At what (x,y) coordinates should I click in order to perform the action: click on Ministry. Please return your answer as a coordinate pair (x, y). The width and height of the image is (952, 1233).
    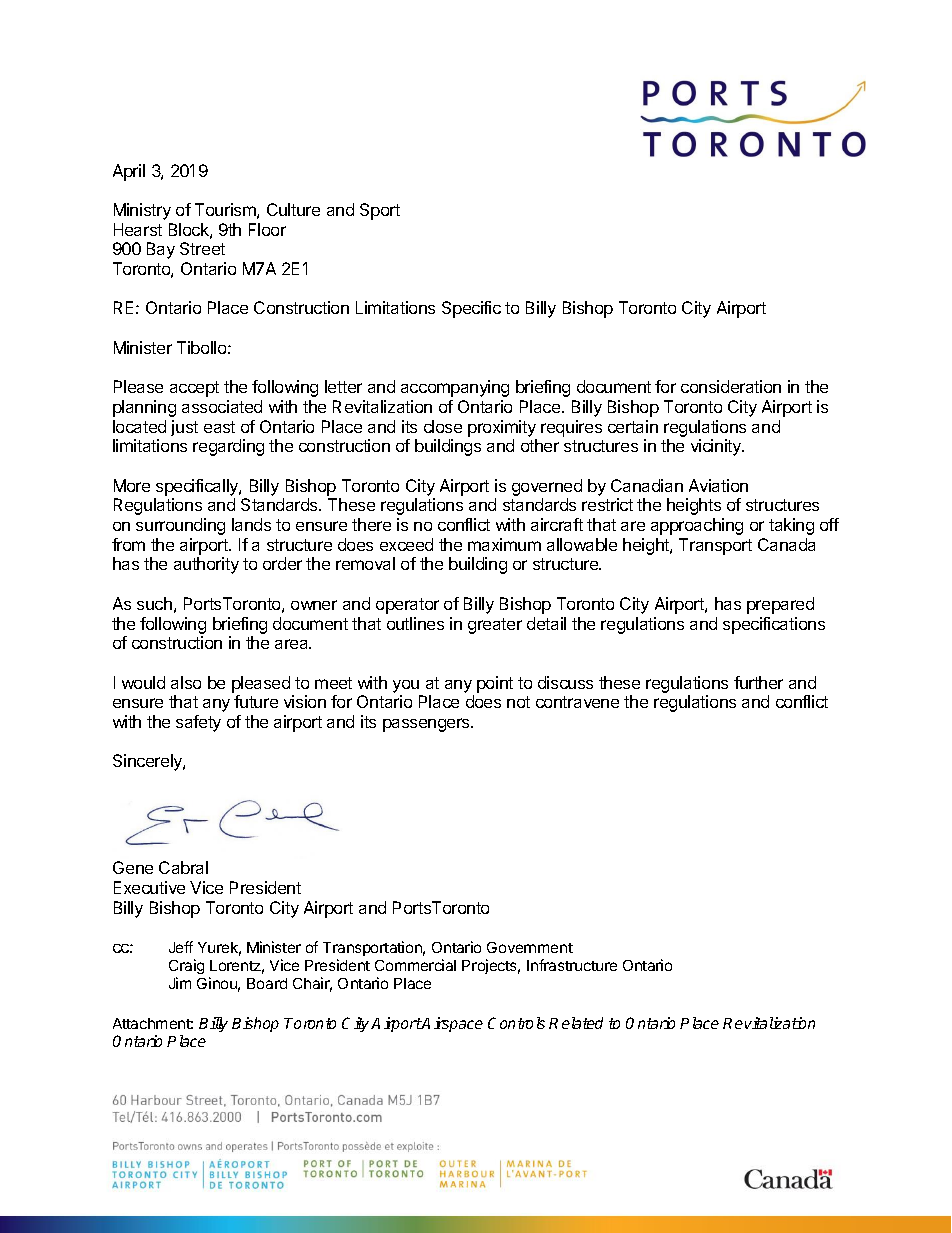
    Looking at the image, I should click on (142, 211).
